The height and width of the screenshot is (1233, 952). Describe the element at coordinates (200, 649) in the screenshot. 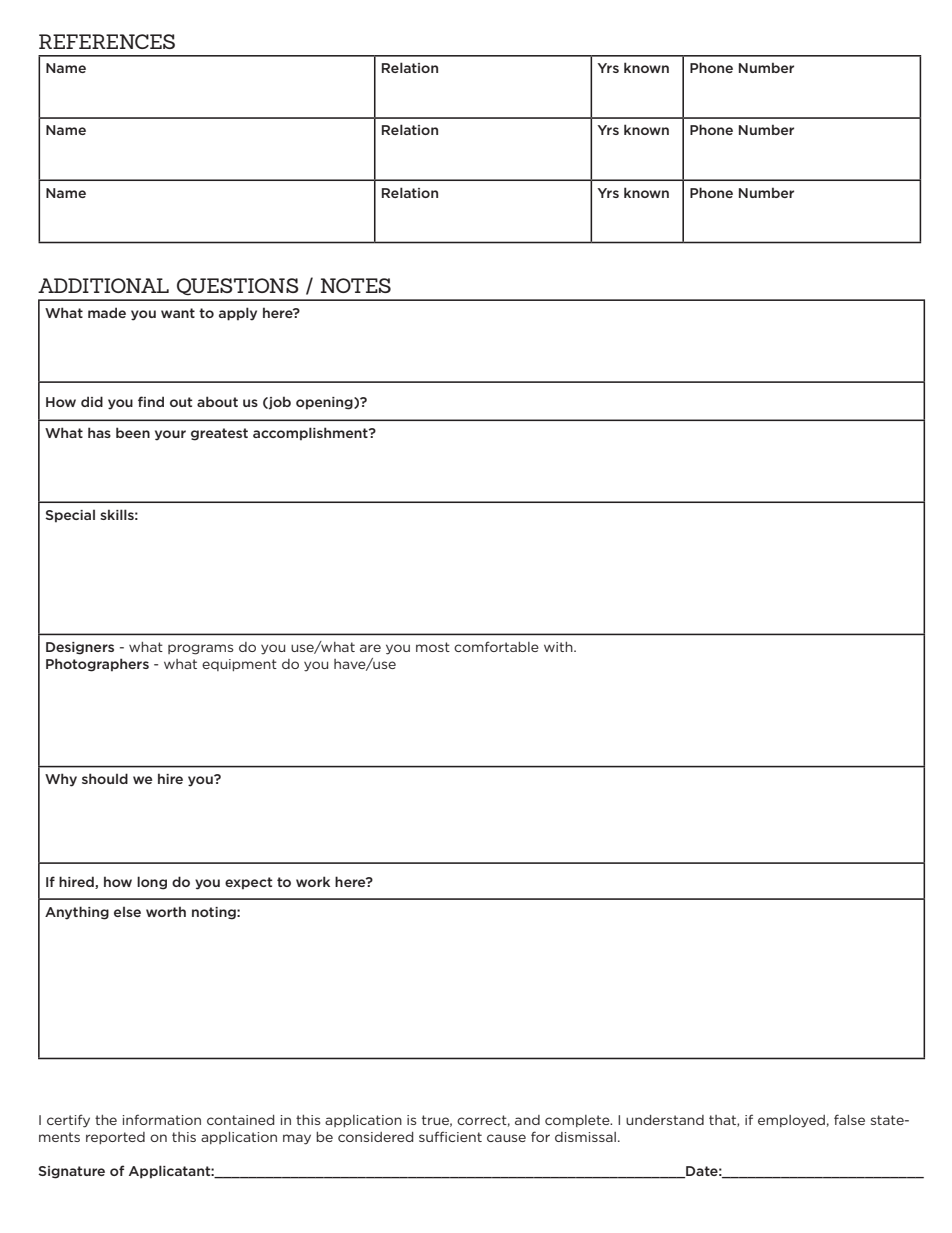

I see `programs` at that location.
